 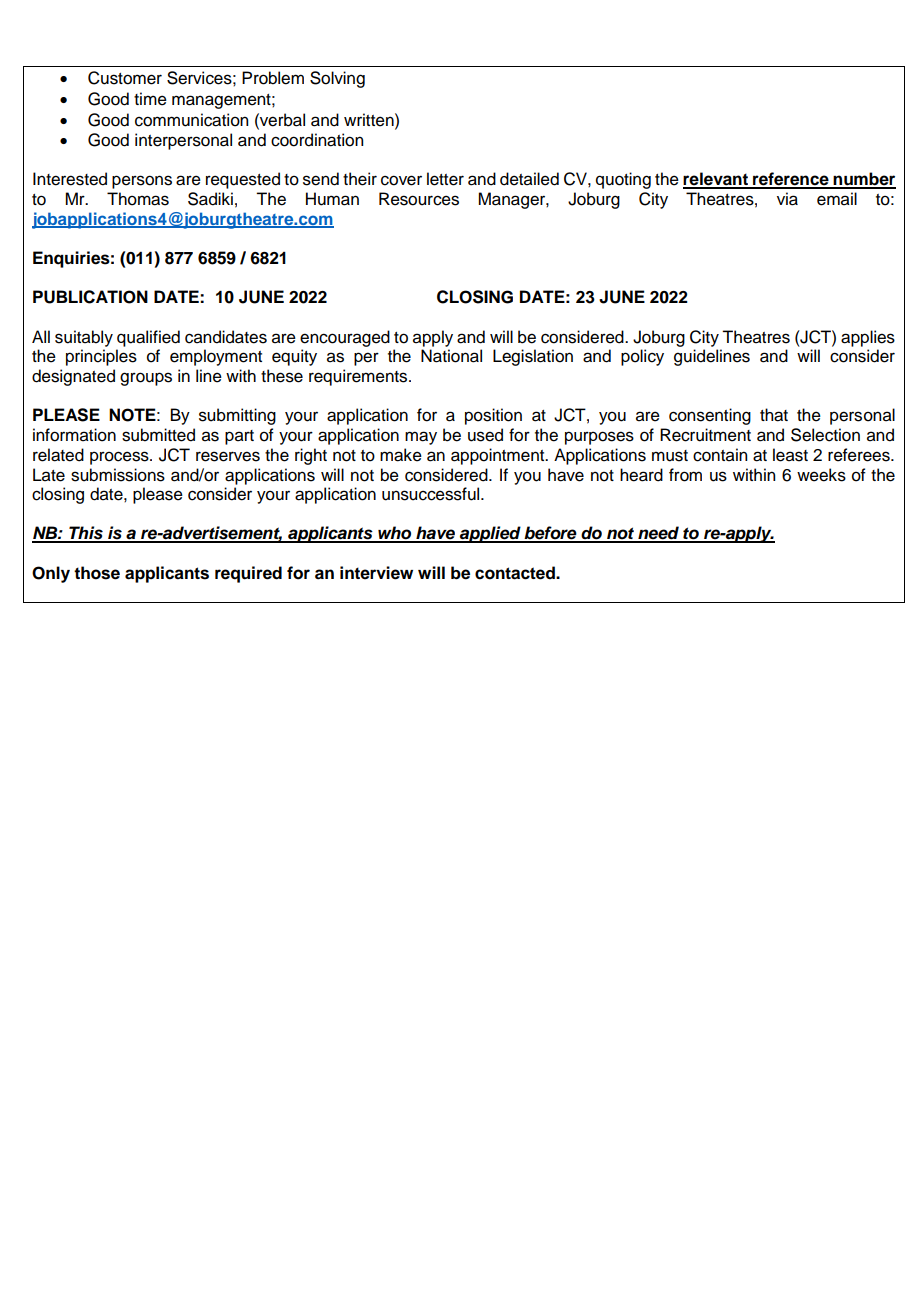 I want to click on least, so click(x=790, y=455).
